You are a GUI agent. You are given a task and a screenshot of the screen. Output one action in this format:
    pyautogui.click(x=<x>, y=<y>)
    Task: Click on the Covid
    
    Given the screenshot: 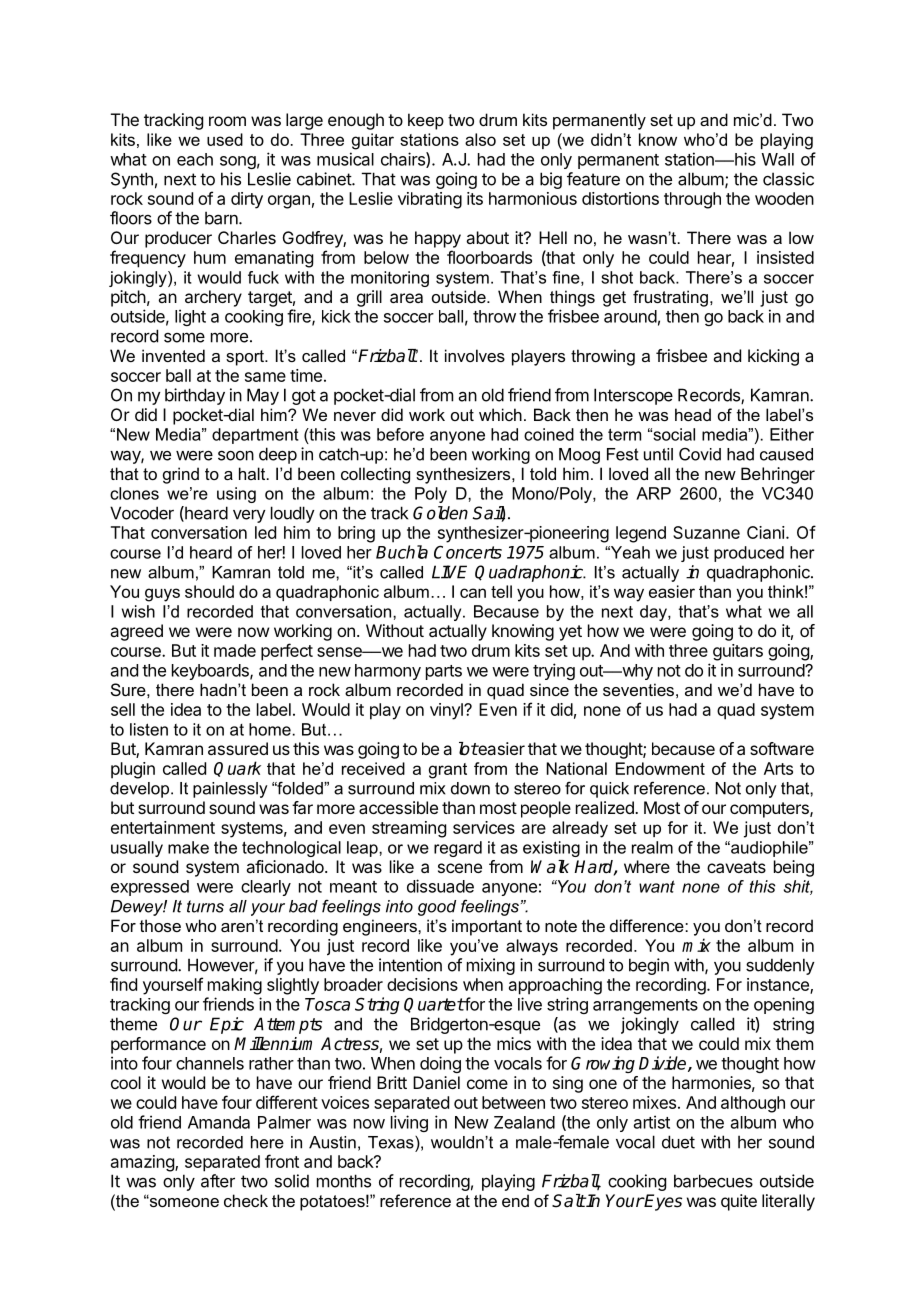 What is the action you would take?
    pyautogui.click(x=700, y=454)
